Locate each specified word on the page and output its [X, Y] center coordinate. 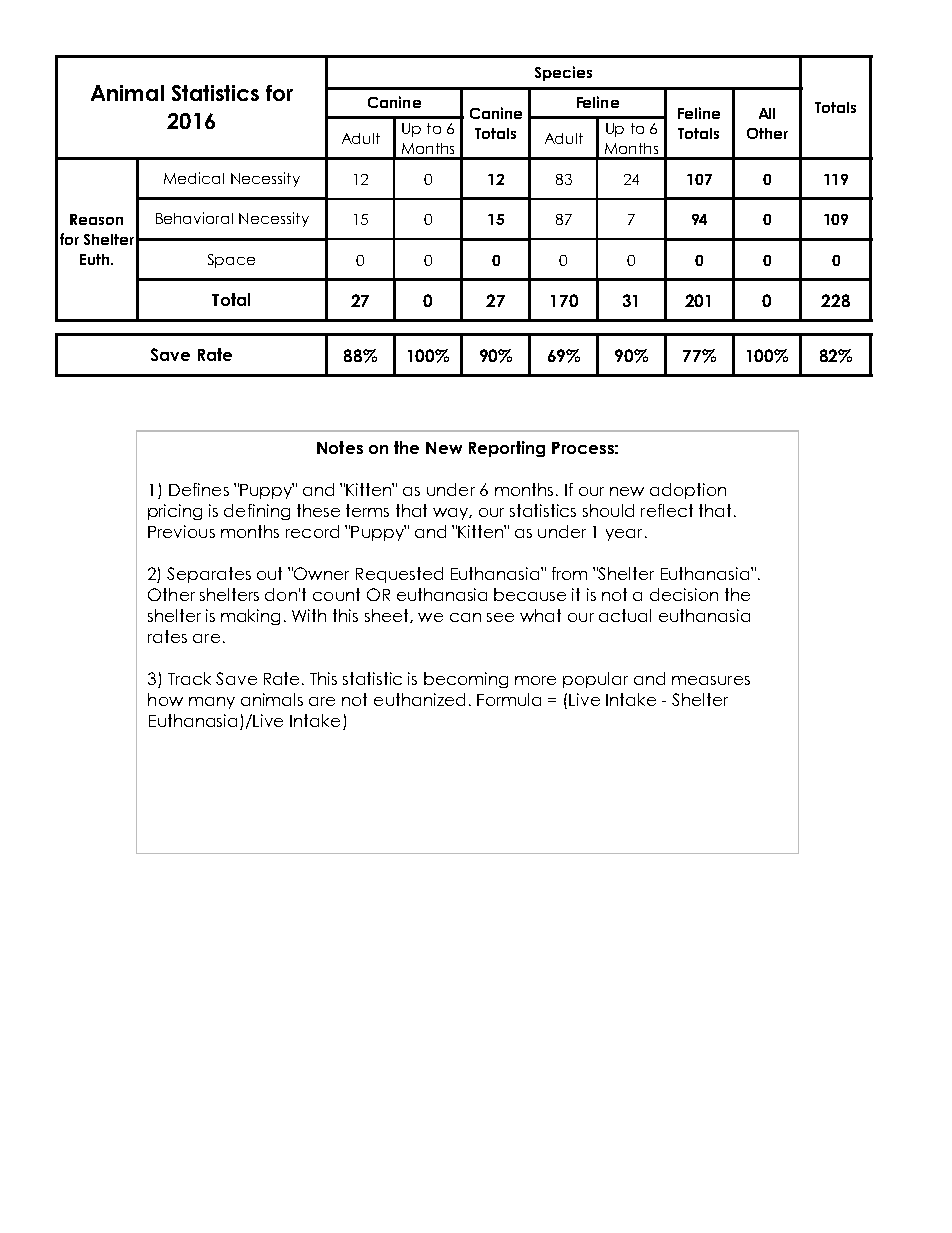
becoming [466, 680]
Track [189, 678]
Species [563, 73]
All [767, 113]
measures [711, 680]
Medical [194, 178]
